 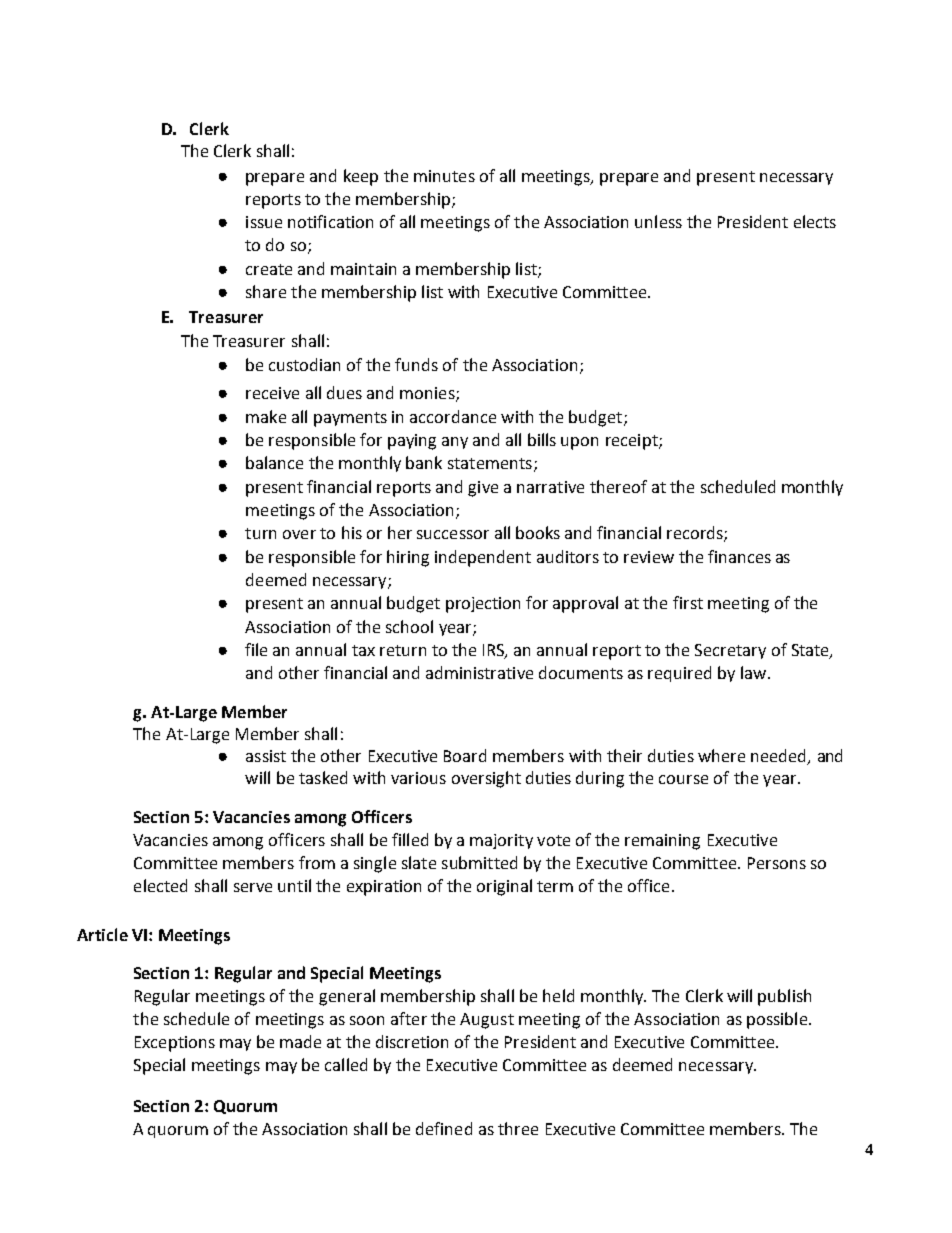 I want to click on administrative, so click(x=479, y=672).
